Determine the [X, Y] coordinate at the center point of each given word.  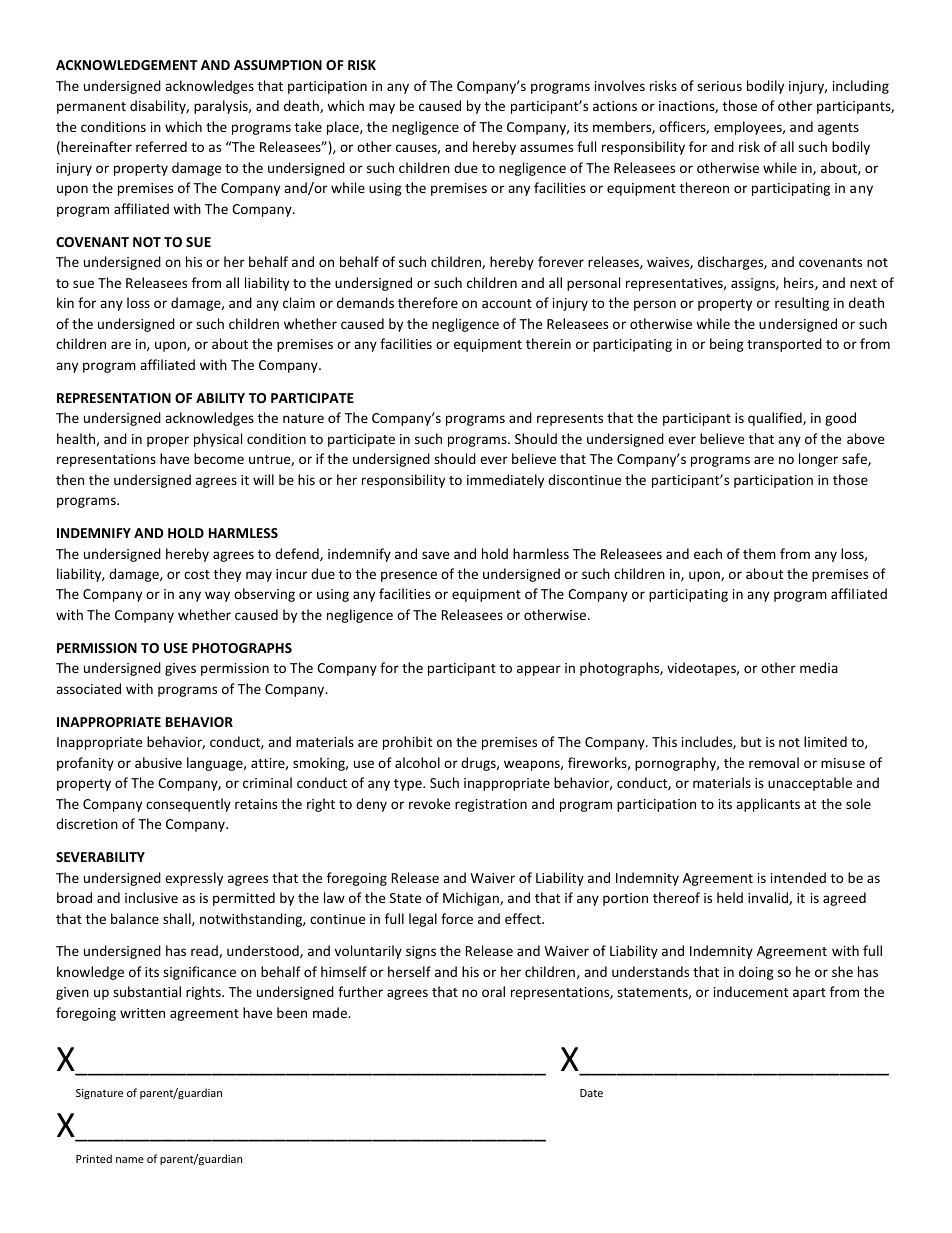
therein [548, 343]
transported [784, 345]
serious [719, 86]
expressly [194, 879]
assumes [546, 148]
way [217, 596]
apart [809, 994]
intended [798, 877]
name [130, 1160]
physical [218, 440]
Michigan [472, 899]
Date [591, 1093]
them [759, 553]
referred [161, 146]
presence [409, 576]
